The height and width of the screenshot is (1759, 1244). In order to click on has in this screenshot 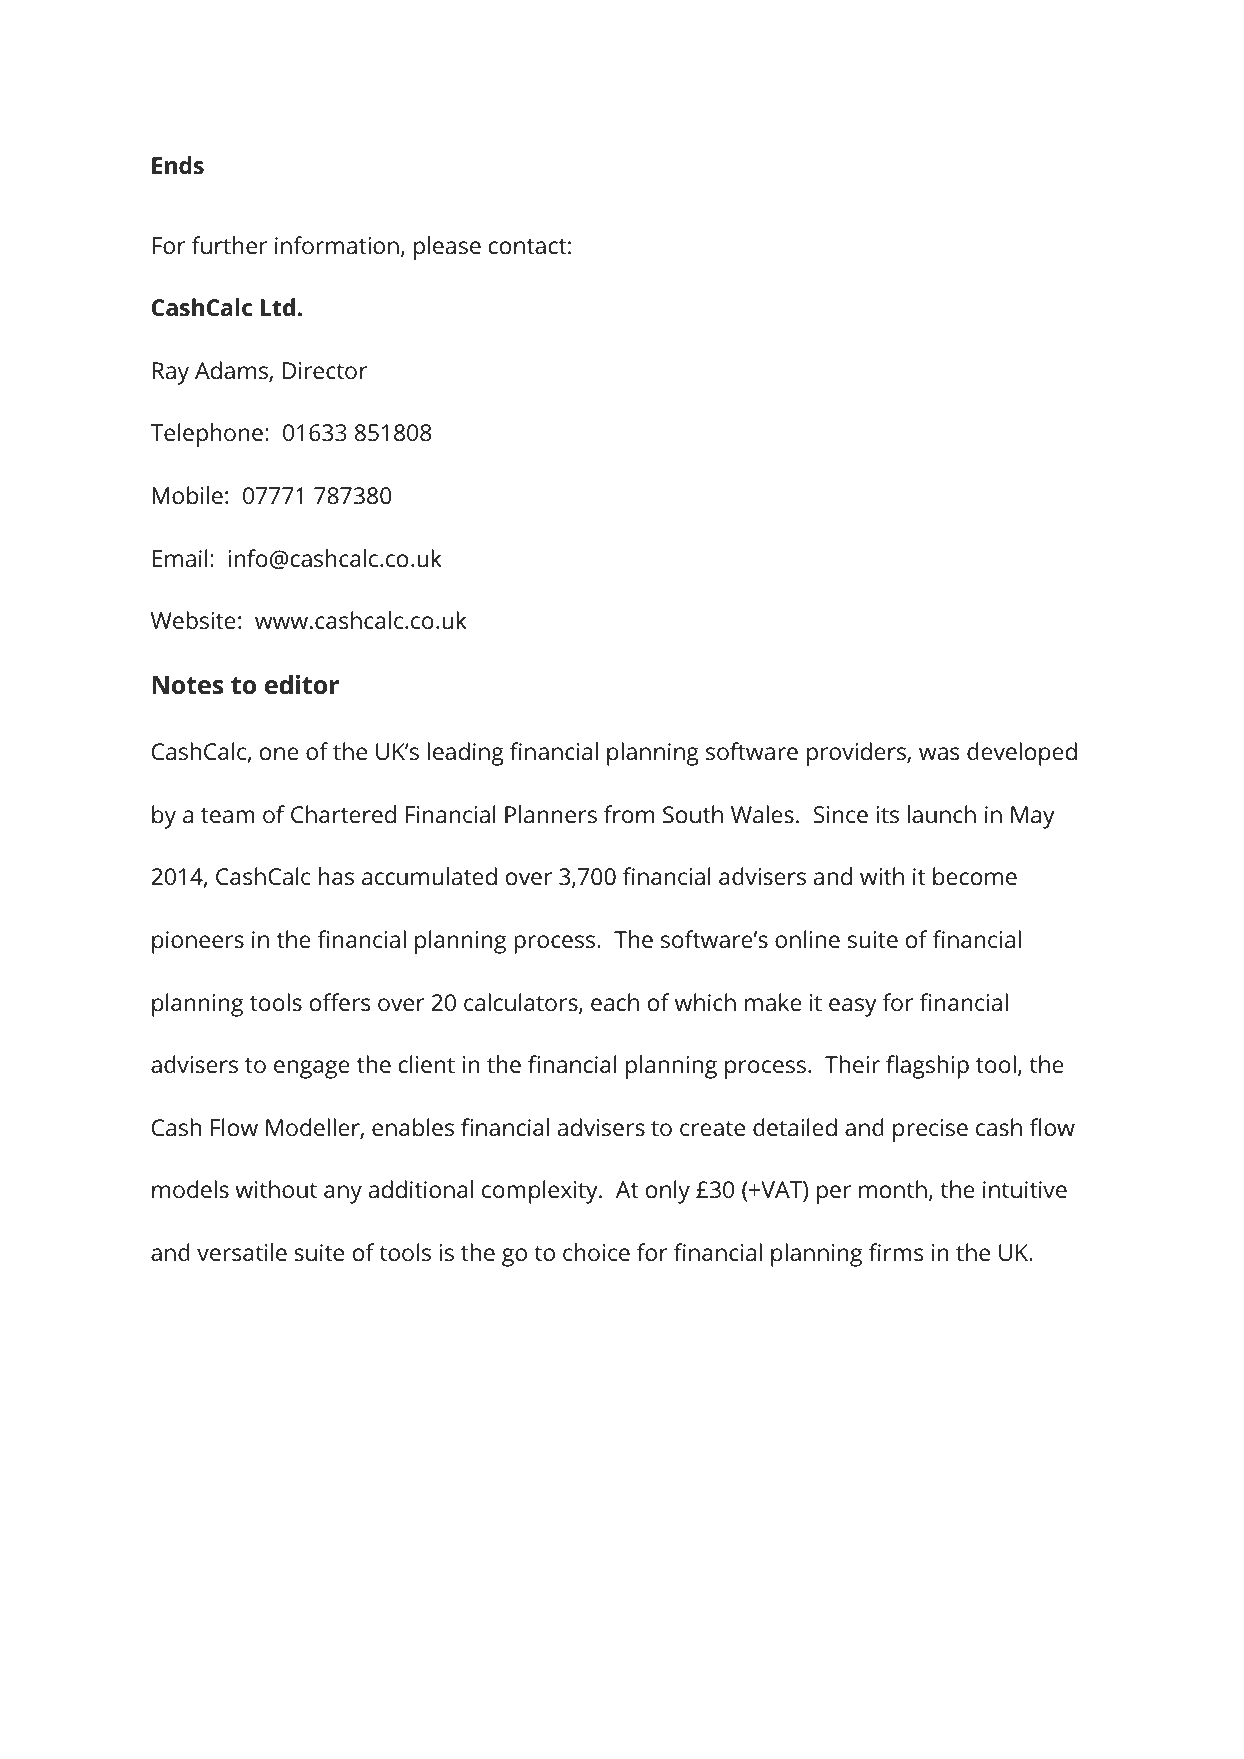, I will do `click(336, 876)`.
